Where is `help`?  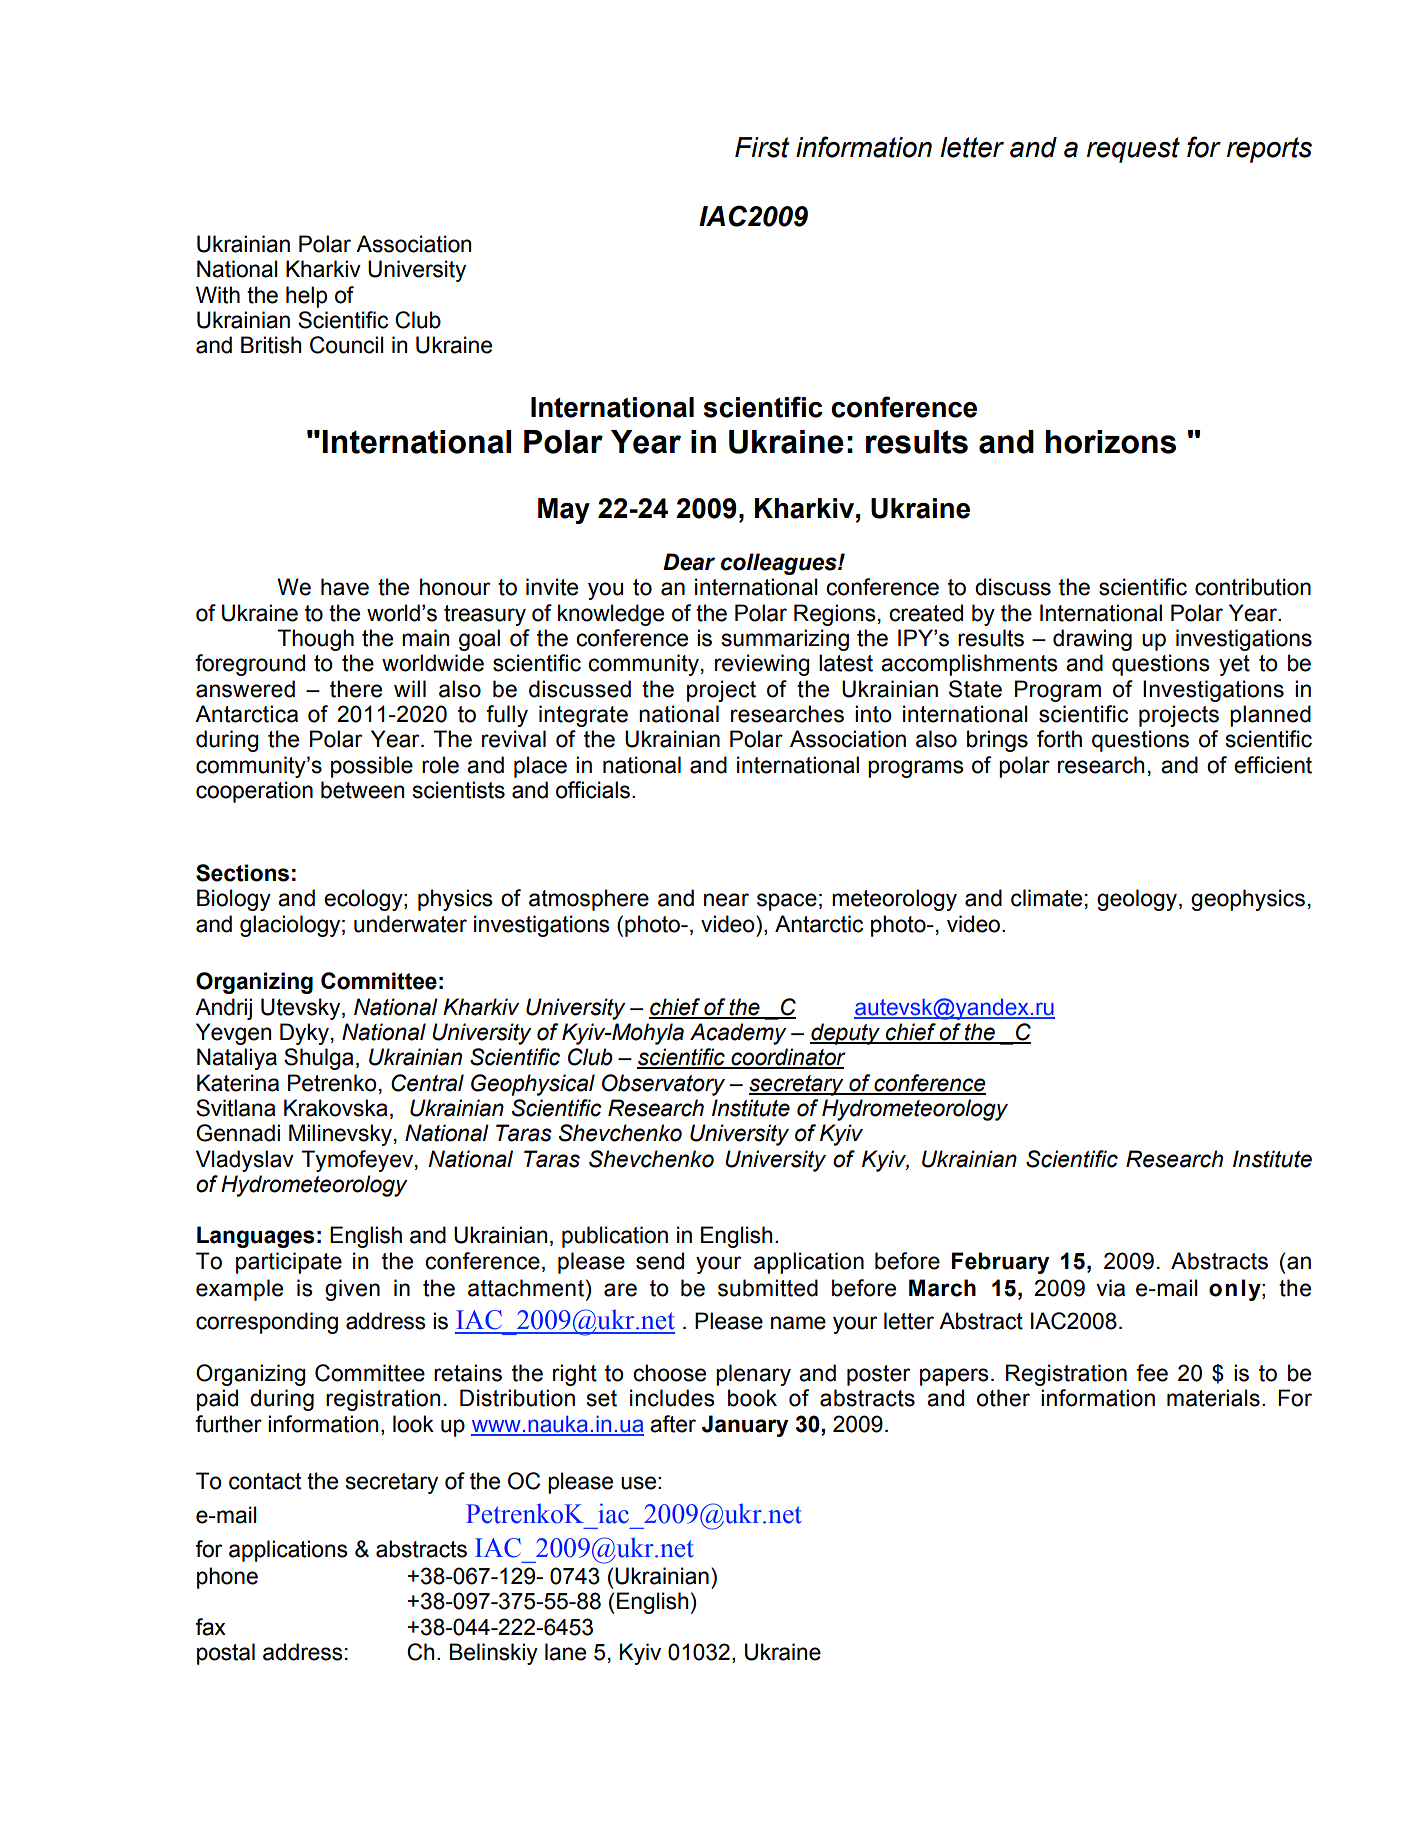 help is located at coordinates (306, 297).
